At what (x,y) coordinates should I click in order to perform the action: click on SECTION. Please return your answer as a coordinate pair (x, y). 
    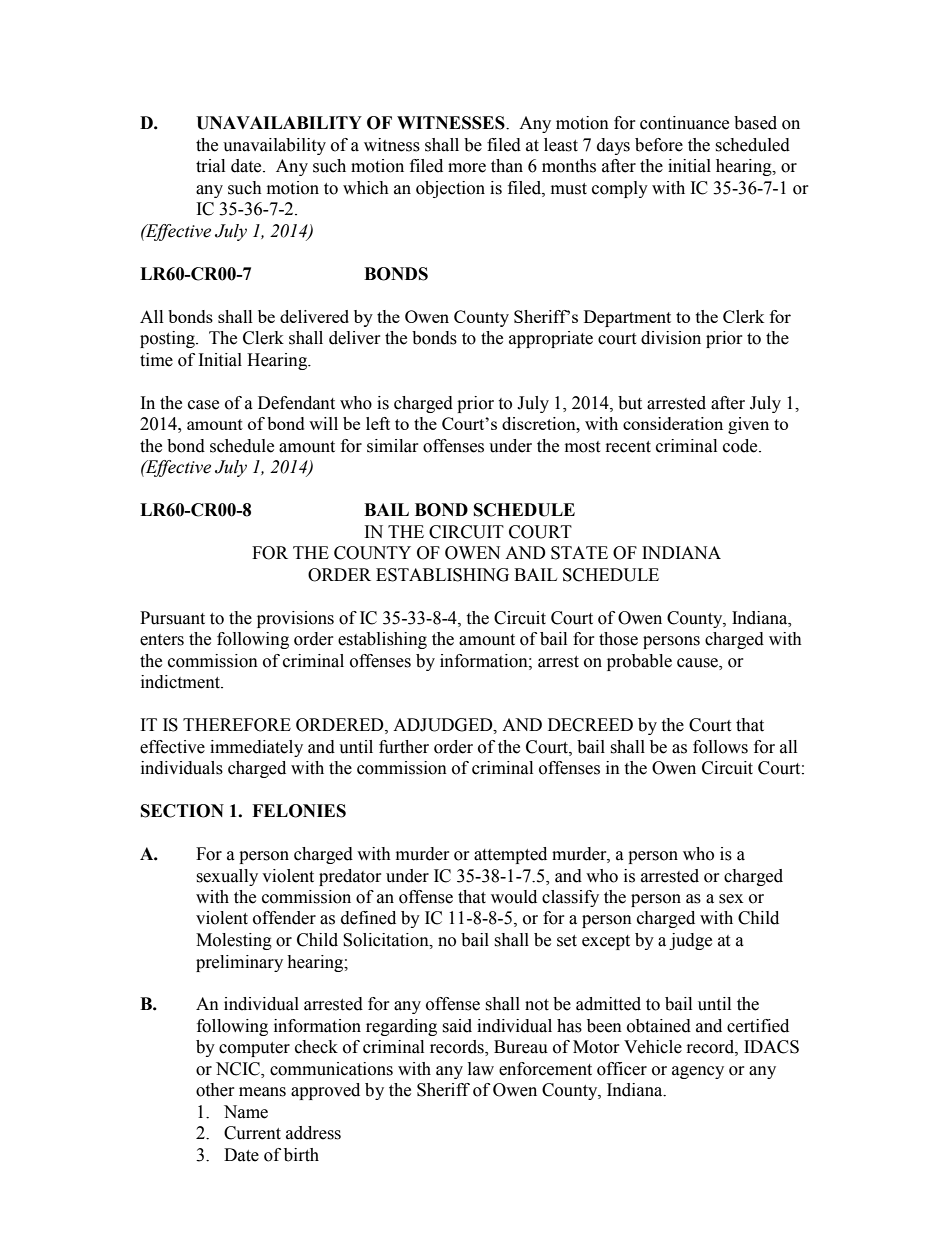
    Looking at the image, I should click on (182, 811).
